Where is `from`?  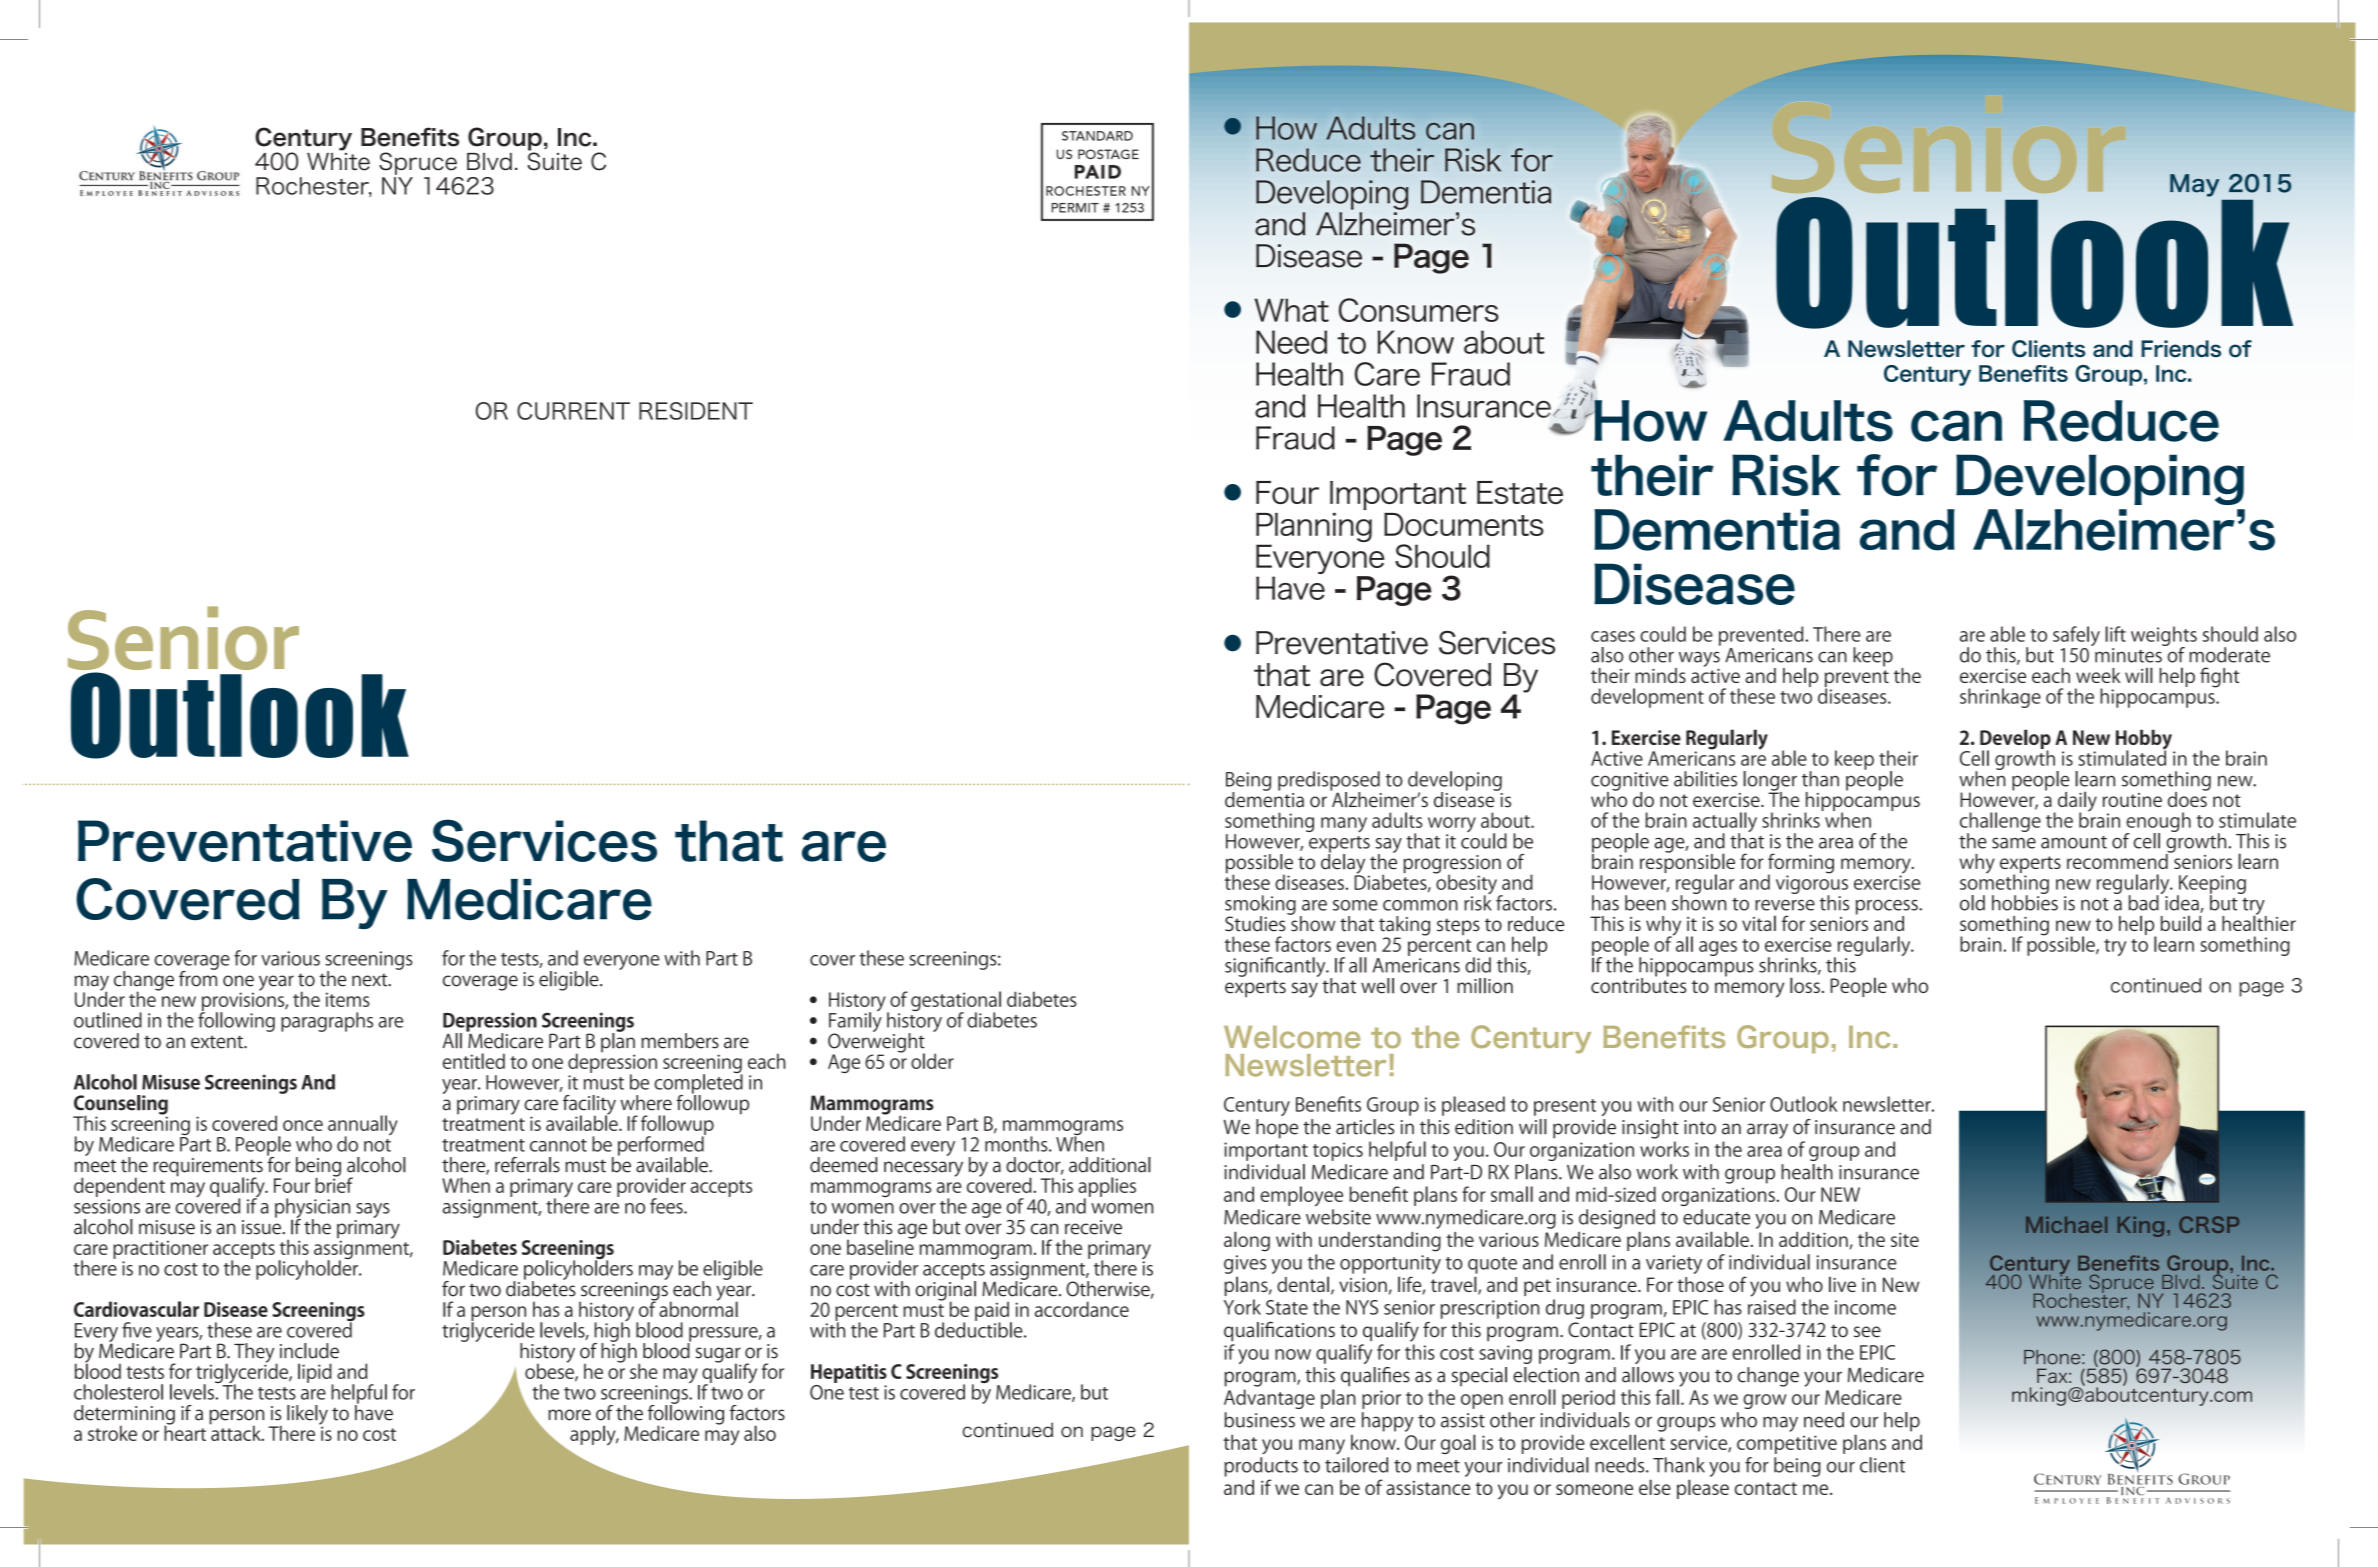
from is located at coordinates (198, 977).
